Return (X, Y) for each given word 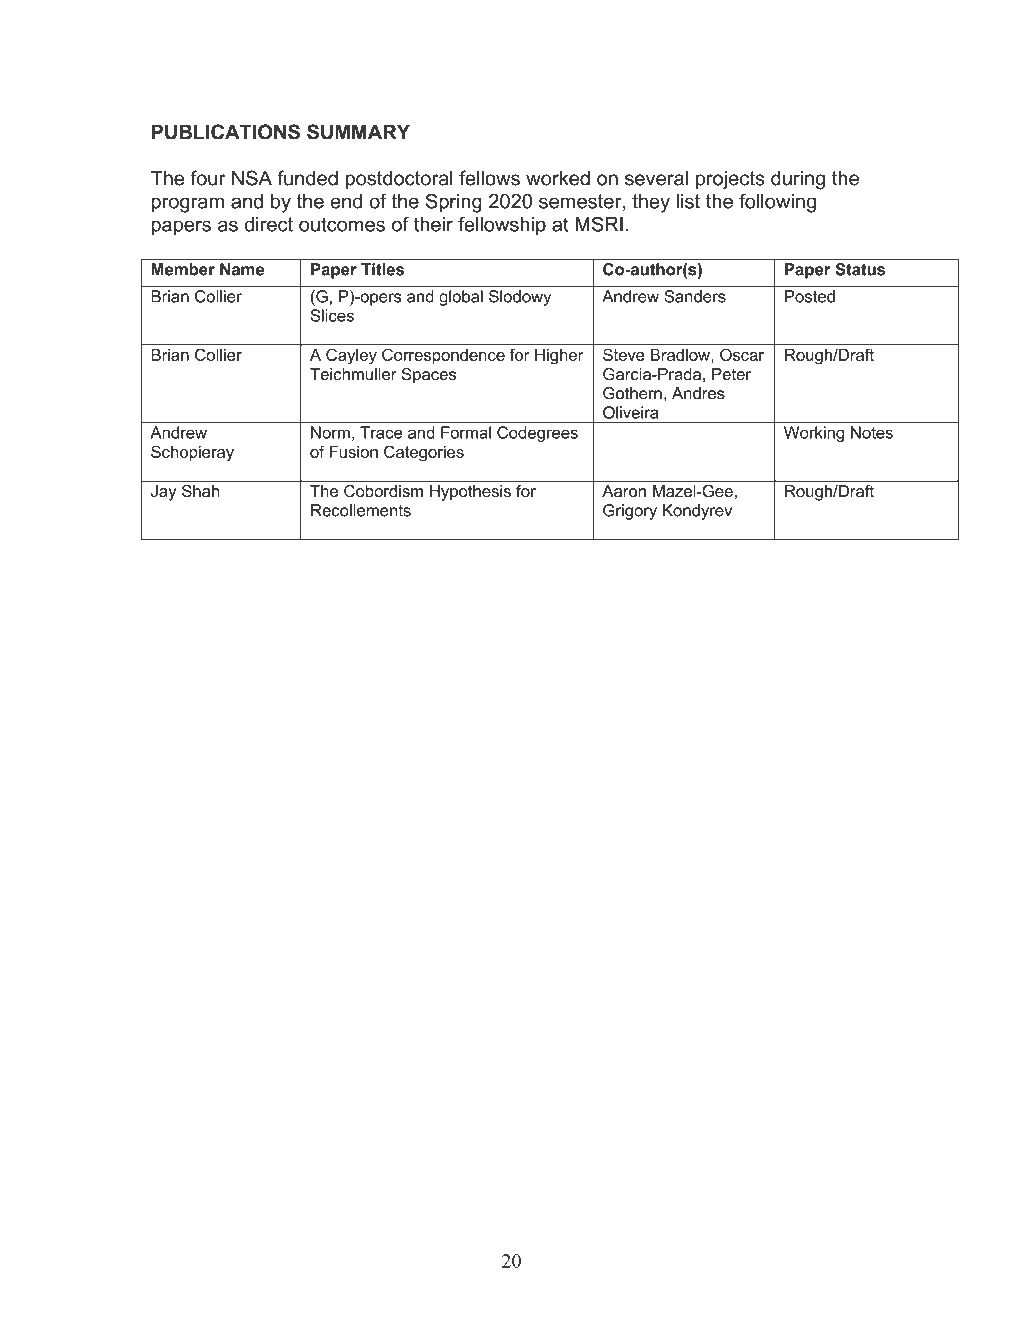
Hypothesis (470, 493)
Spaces (429, 376)
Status (860, 269)
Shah (200, 491)
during (798, 180)
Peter (731, 374)
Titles (382, 269)
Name (242, 269)
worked (558, 178)
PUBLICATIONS (226, 132)
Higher (559, 356)
